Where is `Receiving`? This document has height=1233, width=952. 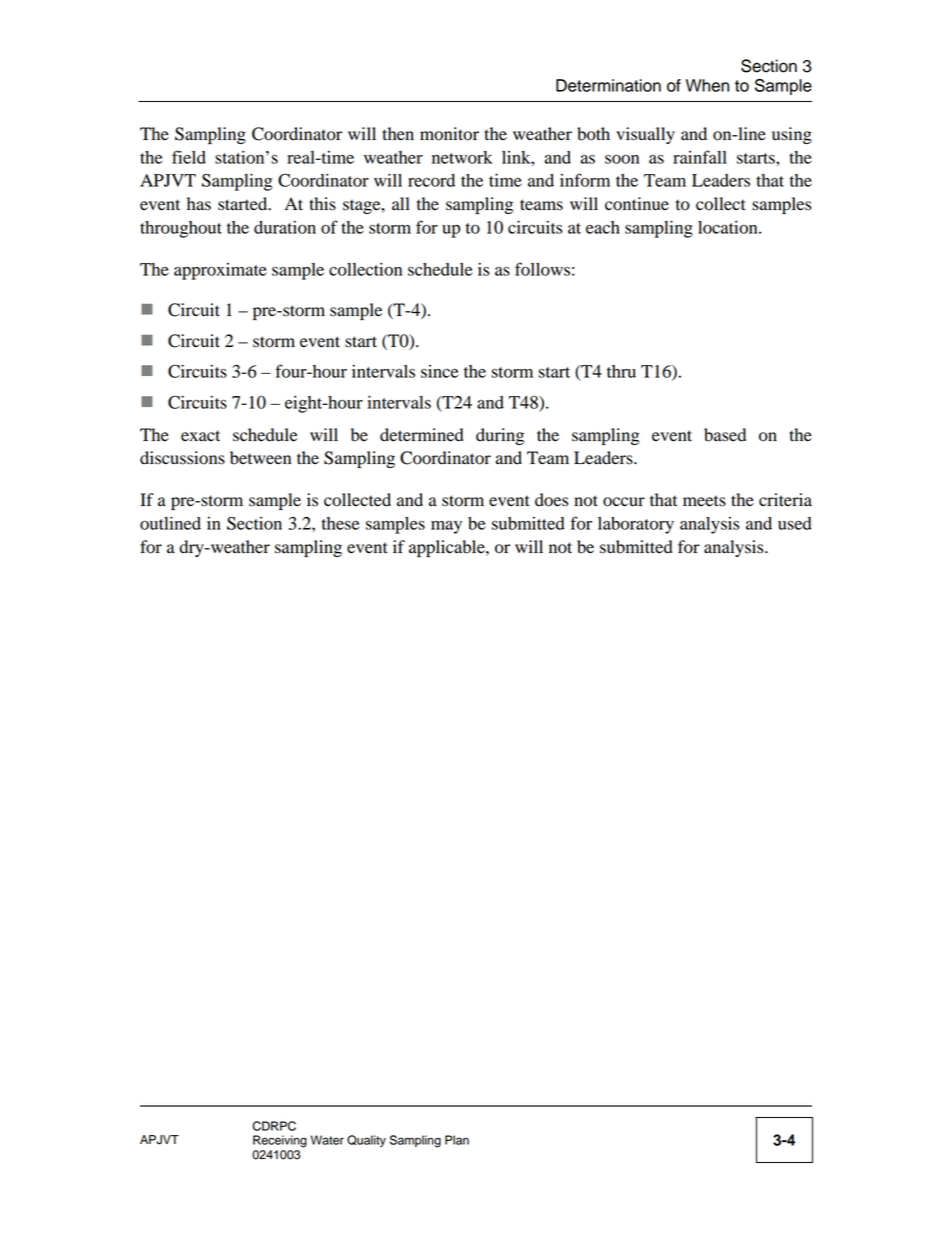
Receiving is located at coordinates (280, 1141).
